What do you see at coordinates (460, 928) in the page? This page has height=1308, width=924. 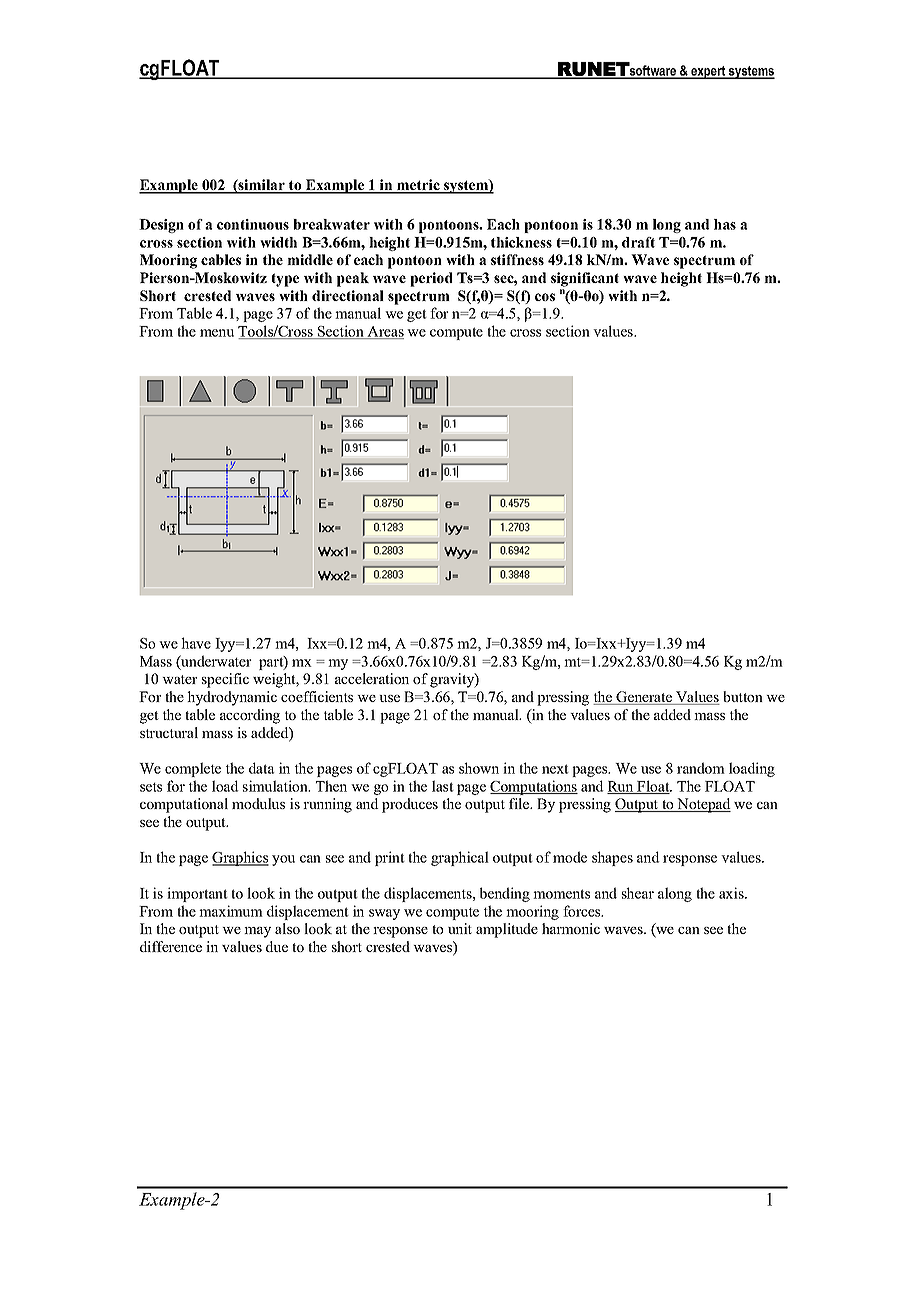 I see `unit` at bounding box center [460, 928].
